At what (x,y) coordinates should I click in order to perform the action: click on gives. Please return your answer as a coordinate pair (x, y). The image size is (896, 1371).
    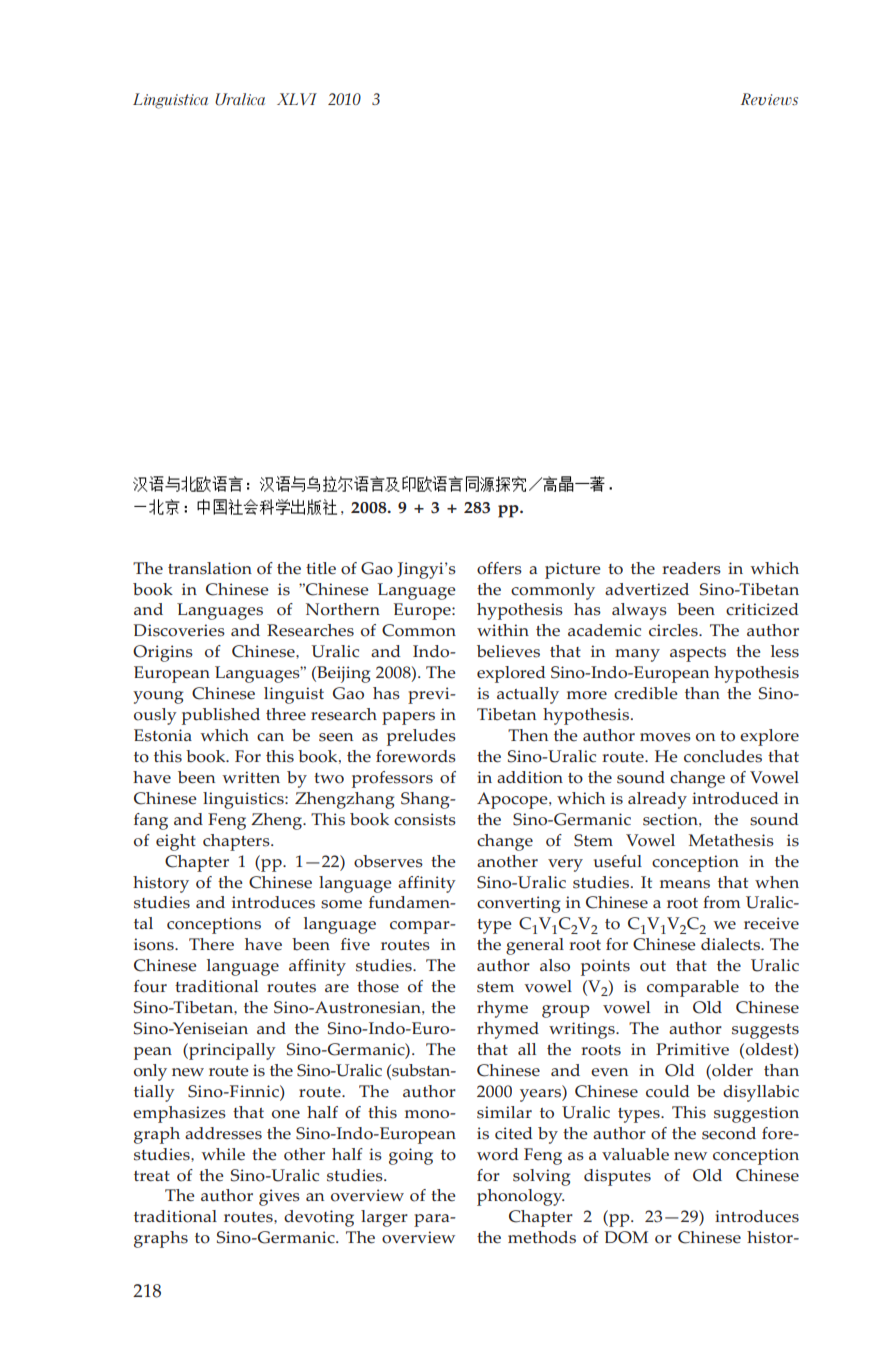
    Looking at the image, I should click on (279, 1197).
